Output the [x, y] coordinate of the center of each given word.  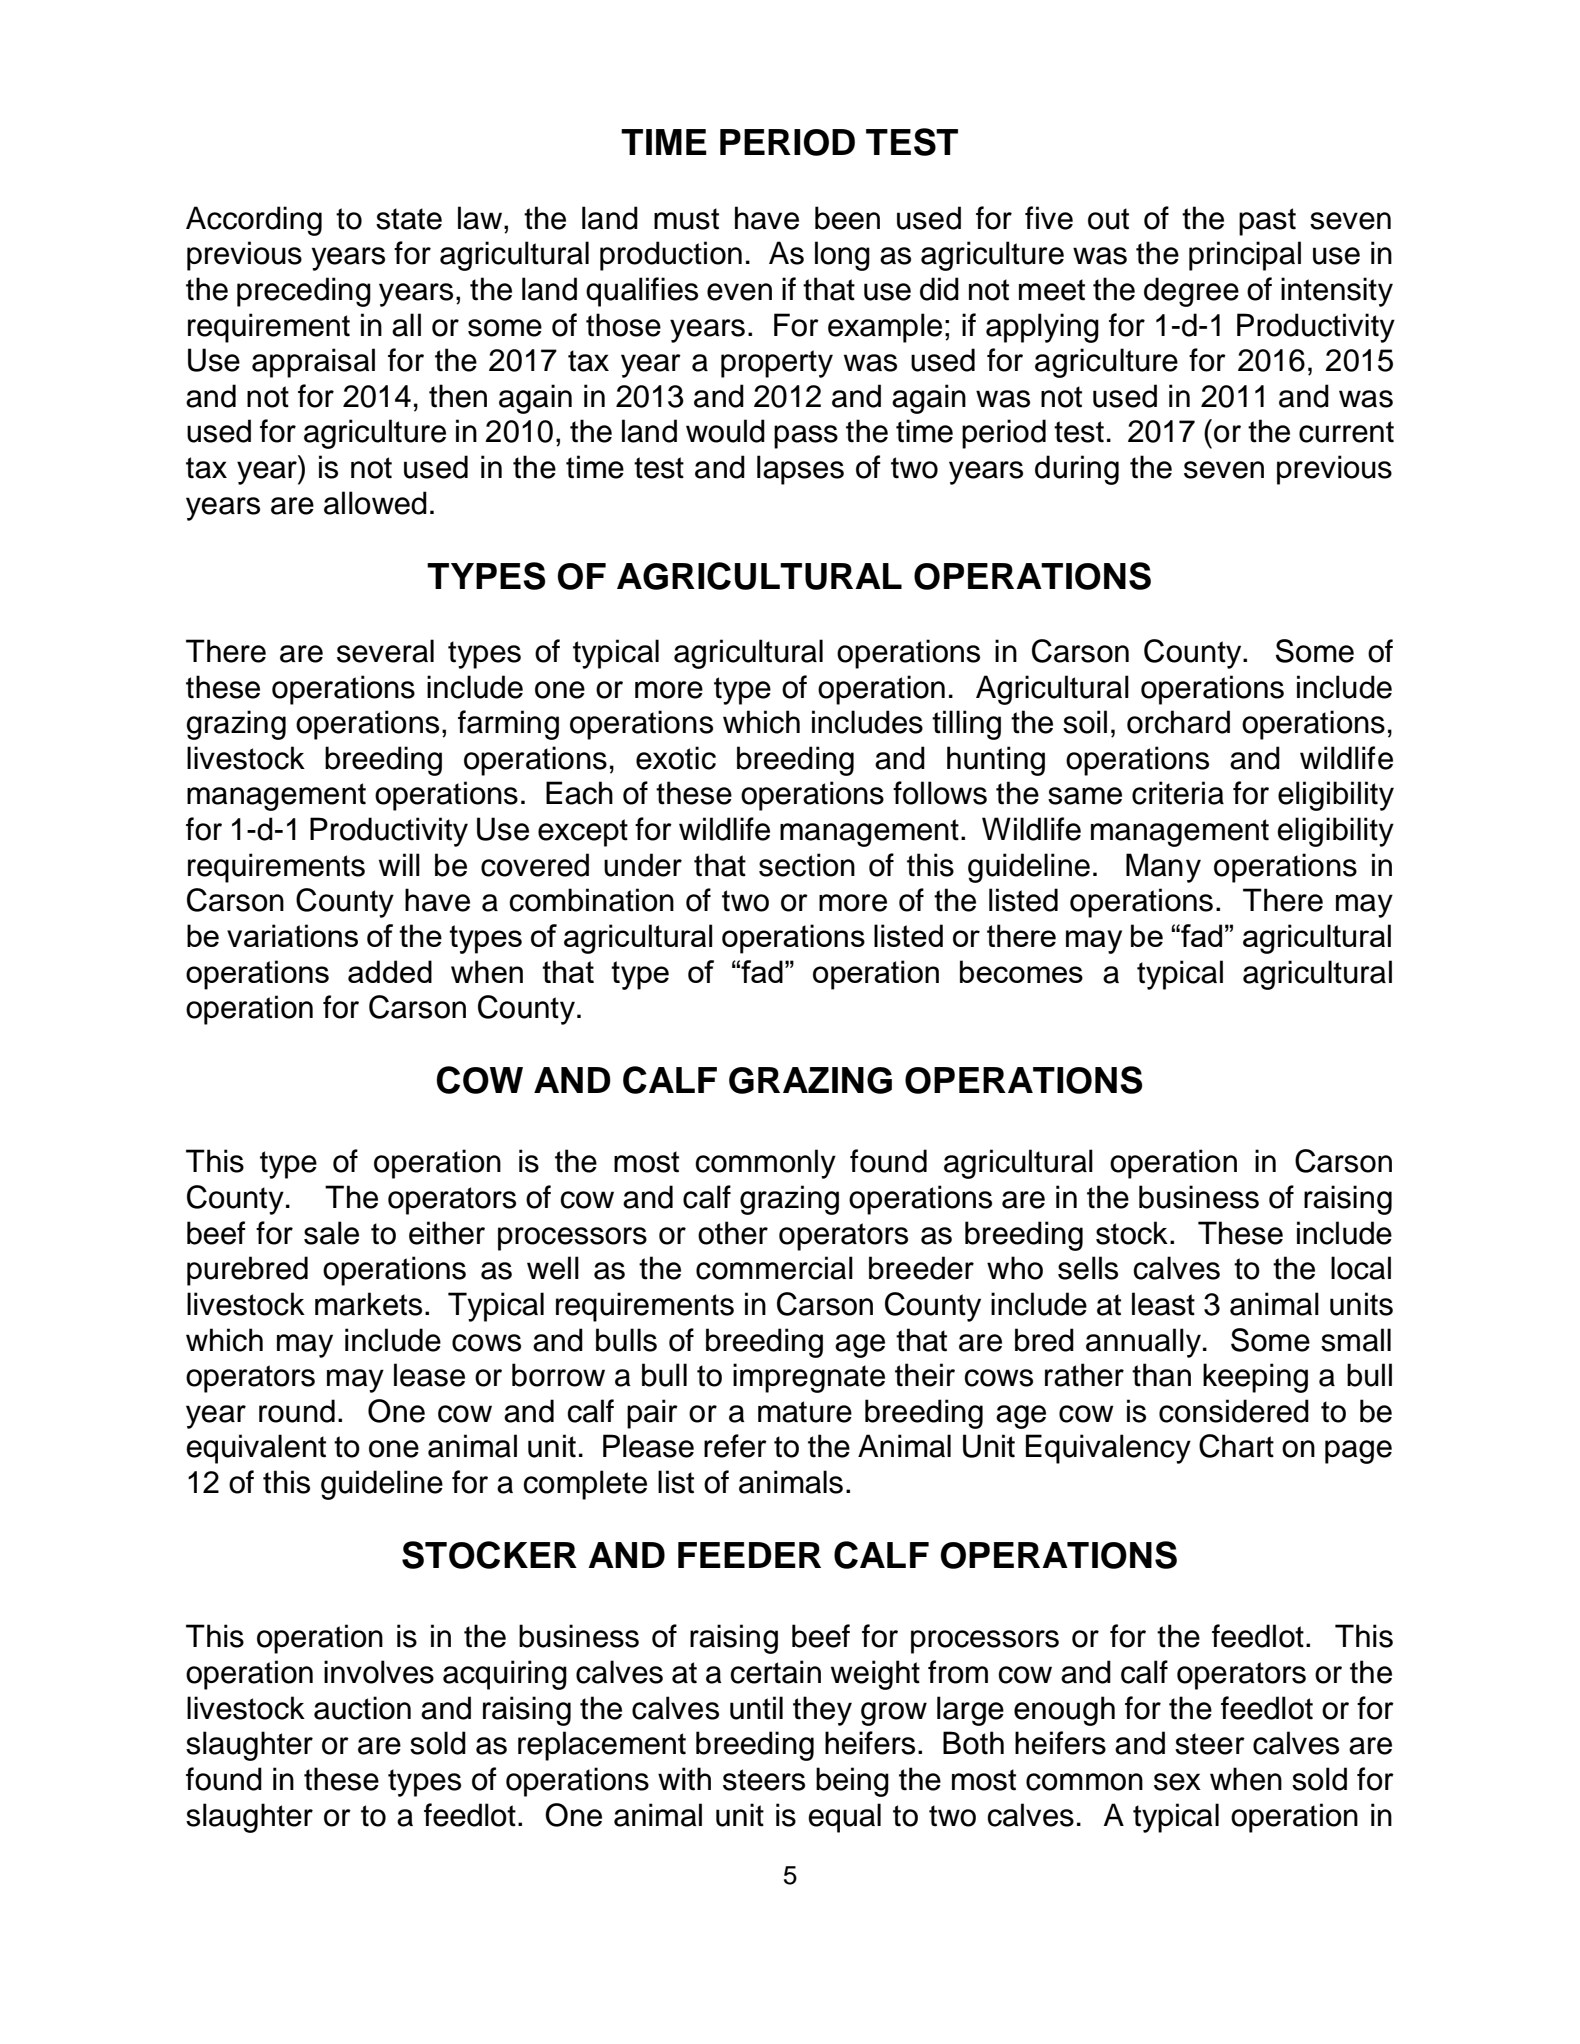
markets [368, 1304]
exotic [676, 758]
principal [1245, 256]
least [1163, 1304]
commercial [774, 1268]
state [409, 219]
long [842, 256]
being [852, 1782]
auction [362, 1708]
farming [508, 725]
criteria [1178, 793]
